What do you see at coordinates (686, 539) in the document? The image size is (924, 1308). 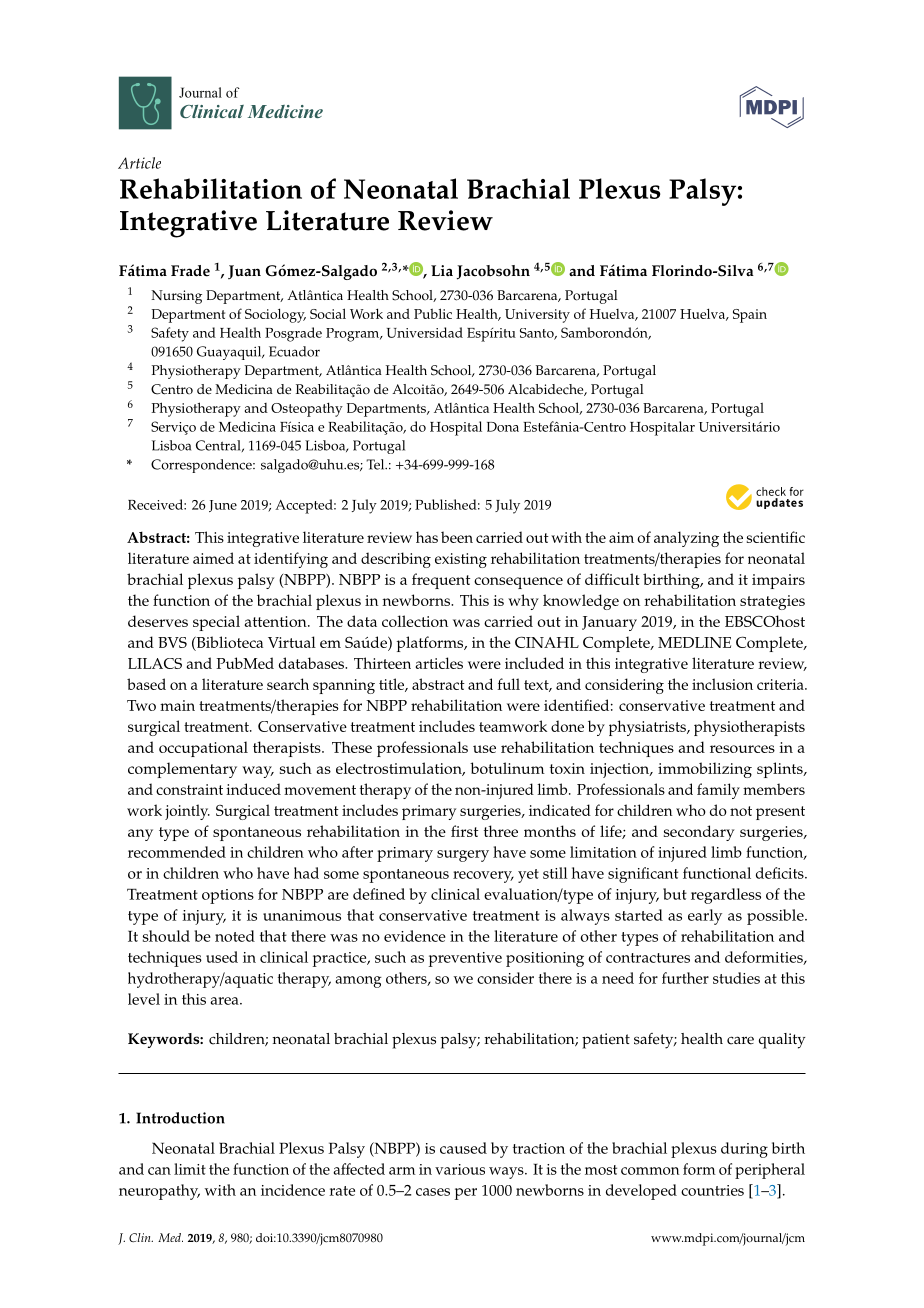 I see `analyzing` at bounding box center [686, 539].
